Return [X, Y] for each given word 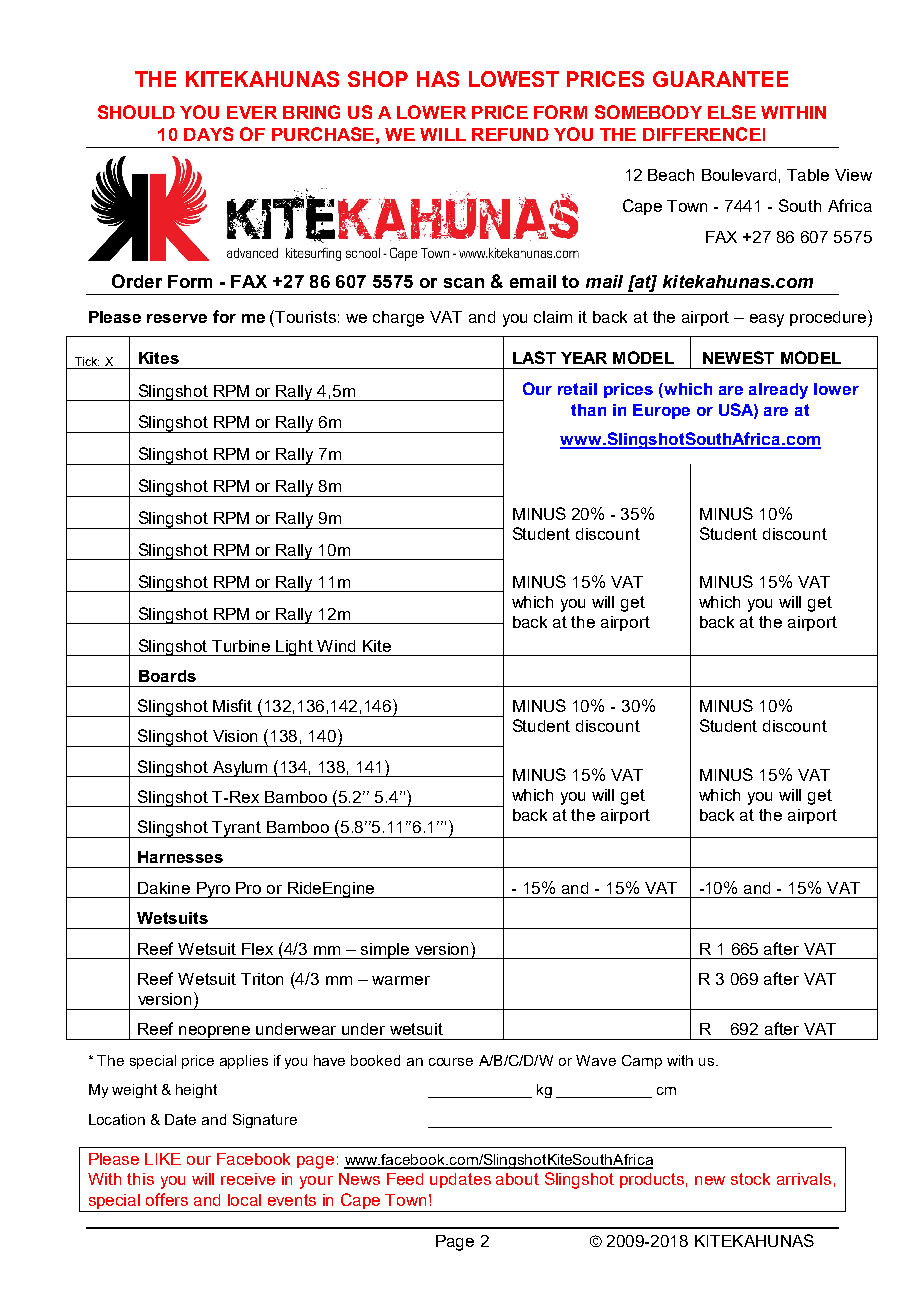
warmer [401, 980]
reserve [177, 318]
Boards [167, 676]
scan [464, 283]
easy [767, 320]
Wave [596, 1060]
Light [295, 648]
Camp [642, 1062]
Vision [235, 736]
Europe [661, 411]
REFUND [510, 134]
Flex [257, 949]
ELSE [732, 112]
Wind [336, 646]
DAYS [208, 134]
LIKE [163, 1159]
